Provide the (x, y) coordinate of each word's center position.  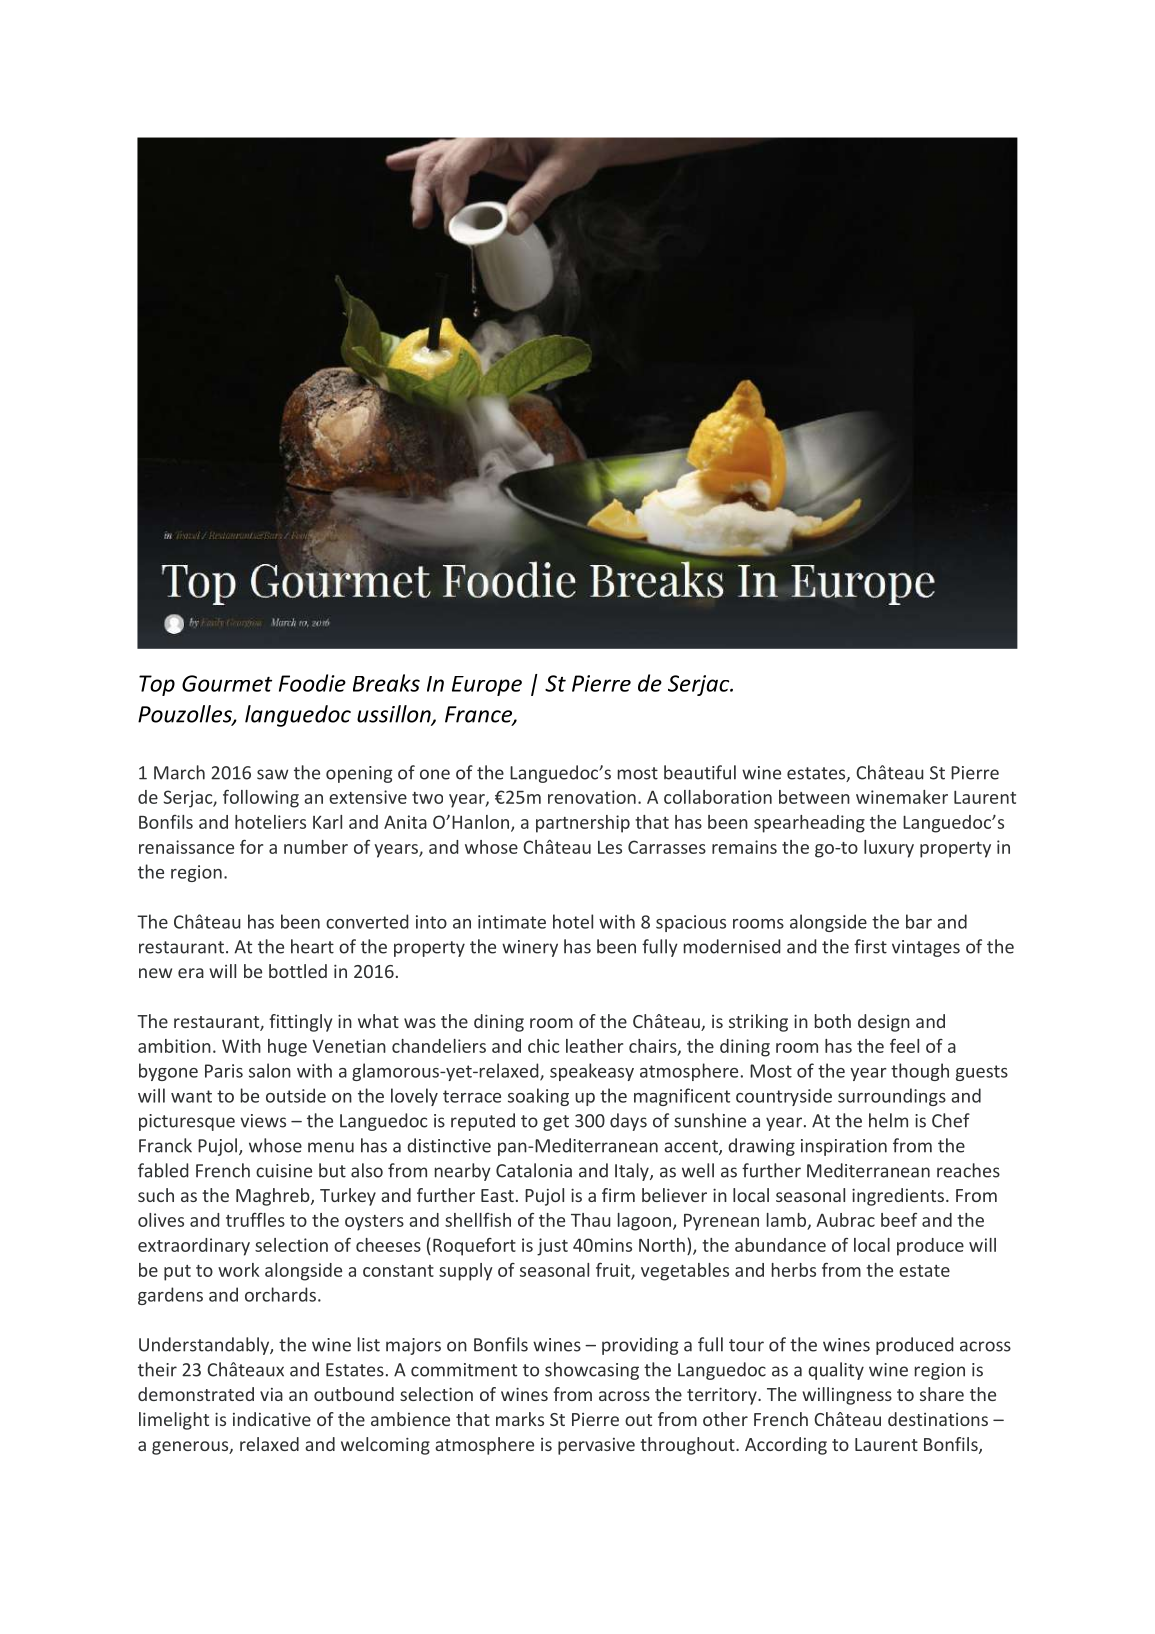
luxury (889, 849)
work (239, 1270)
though (920, 1072)
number (316, 847)
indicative (272, 1419)
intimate (512, 922)
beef (899, 1220)
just (552, 1247)
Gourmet (227, 683)
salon (270, 1070)
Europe (487, 686)
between (814, 797)
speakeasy (592, 1072)
